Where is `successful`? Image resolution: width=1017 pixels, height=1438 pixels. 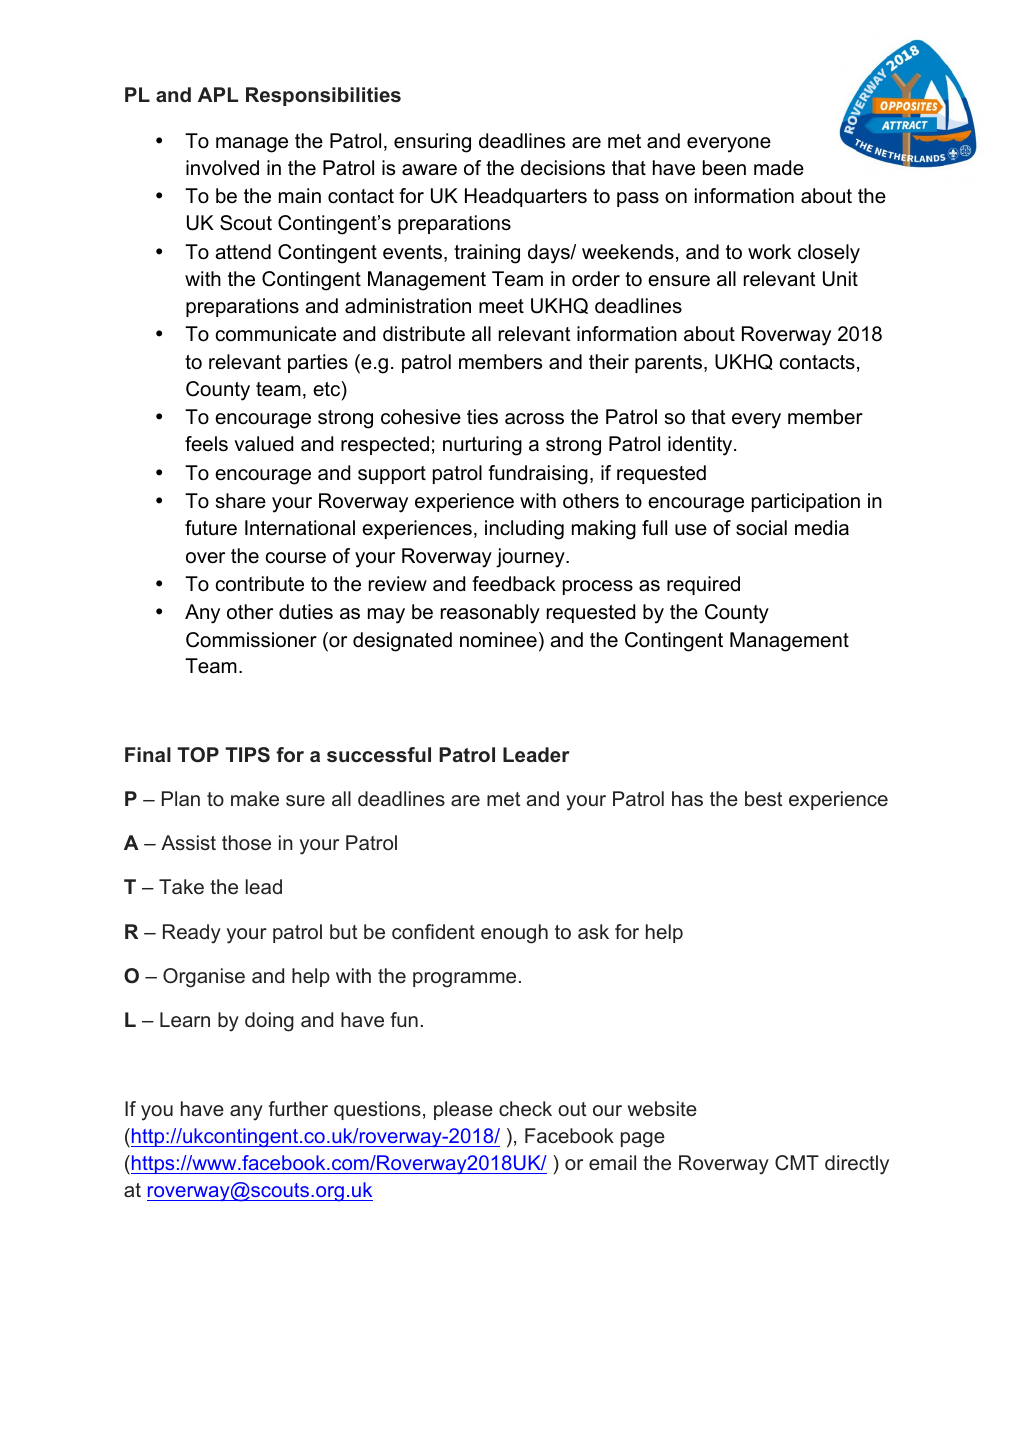
successful is located at coordinates (379, 754).
